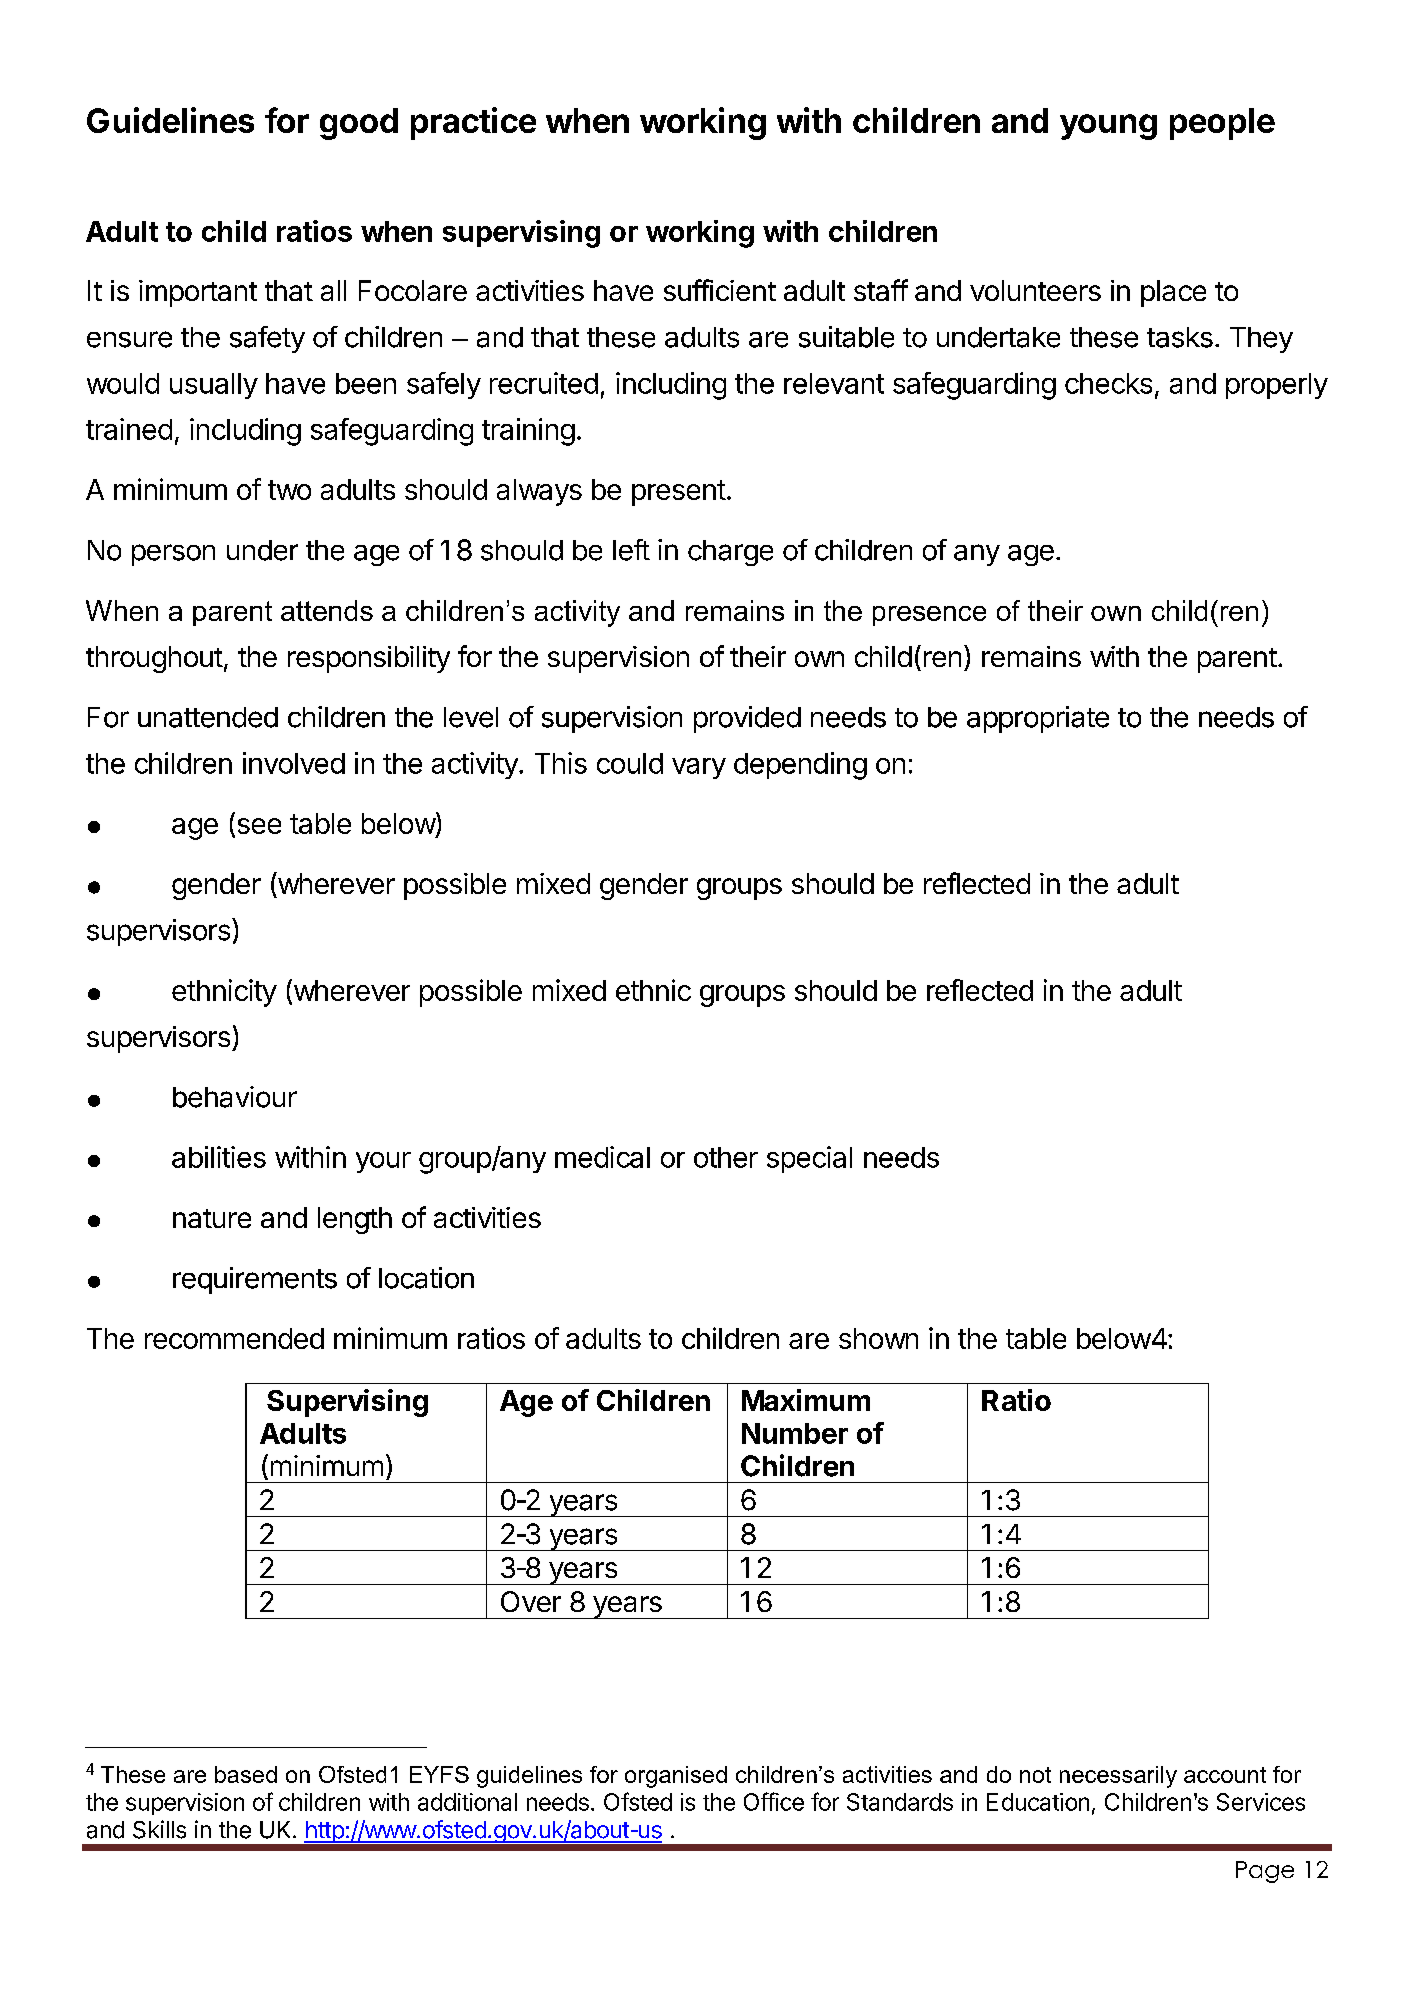  I want to click on good, so click(359, 124).
